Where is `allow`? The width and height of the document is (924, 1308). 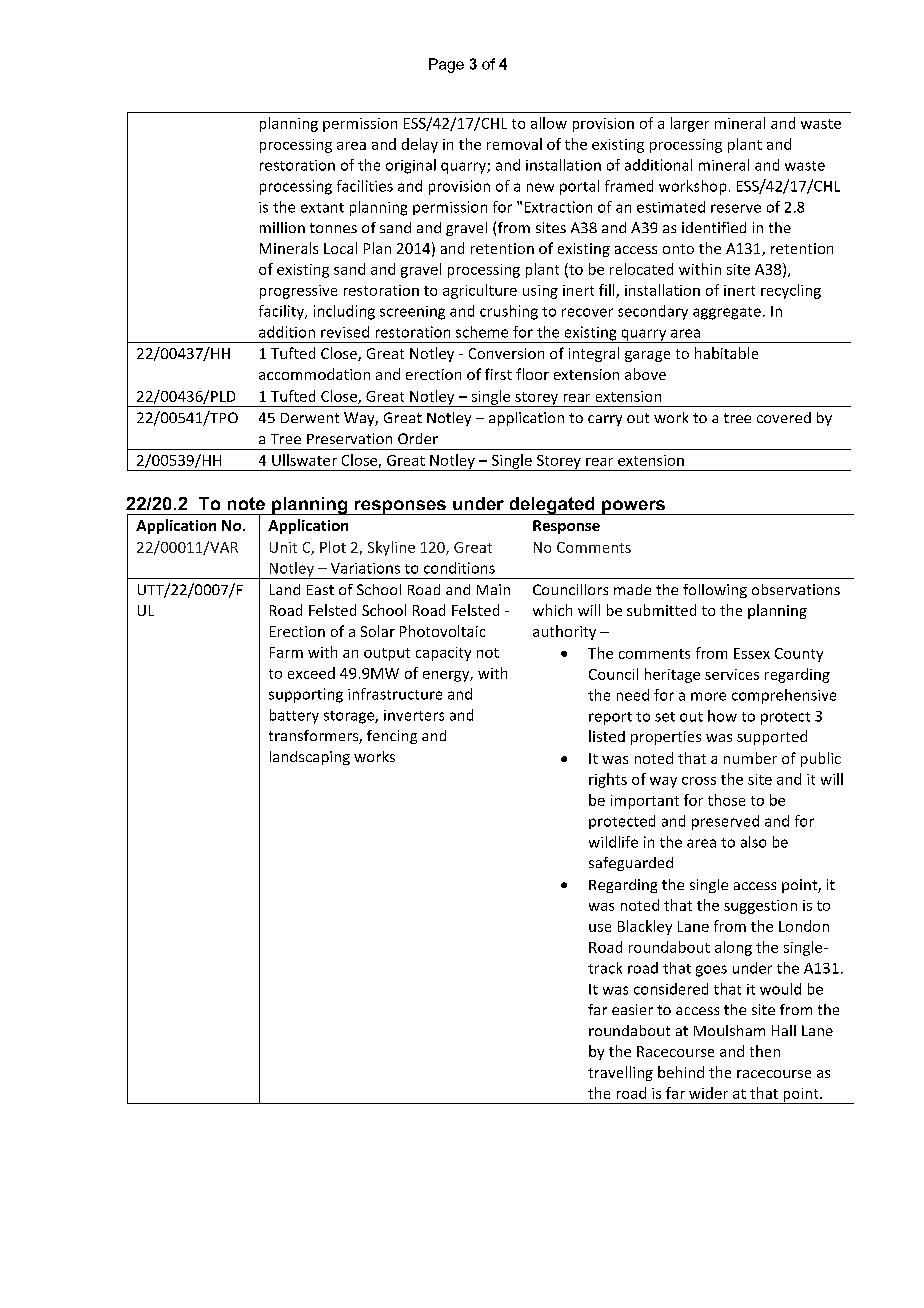 allow is located at coordinates (549, 123).
